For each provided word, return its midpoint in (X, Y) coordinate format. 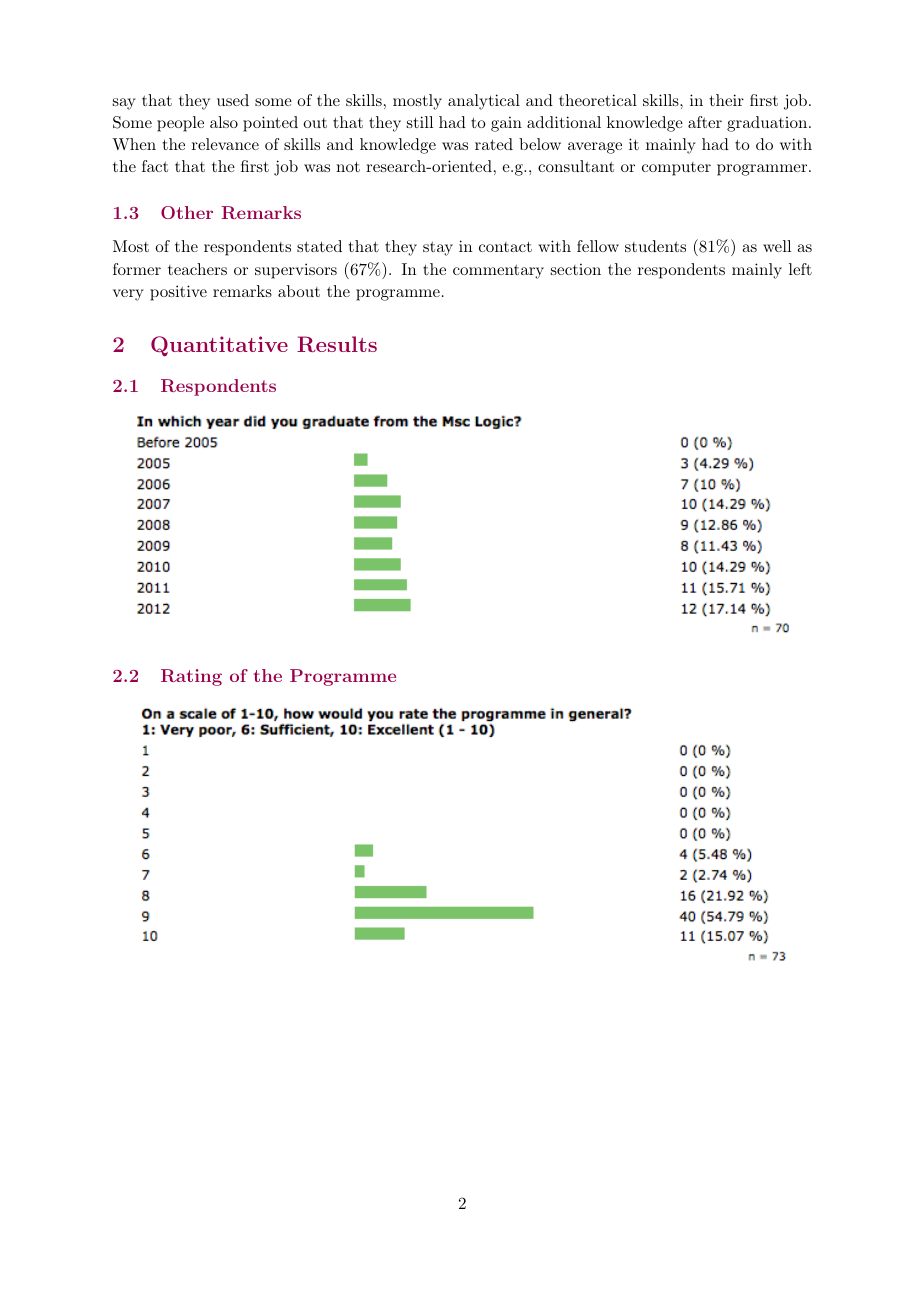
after (705, 122)
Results (337, 344)
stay (438, 248)
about (299, 291)
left (800, 269)
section (576, 269)
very (128, 295)
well (777, 246)
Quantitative (219, 346)
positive (178, 293)
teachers (197, 269)
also (224, 122)
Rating (191, 677)
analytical (484, 102)
